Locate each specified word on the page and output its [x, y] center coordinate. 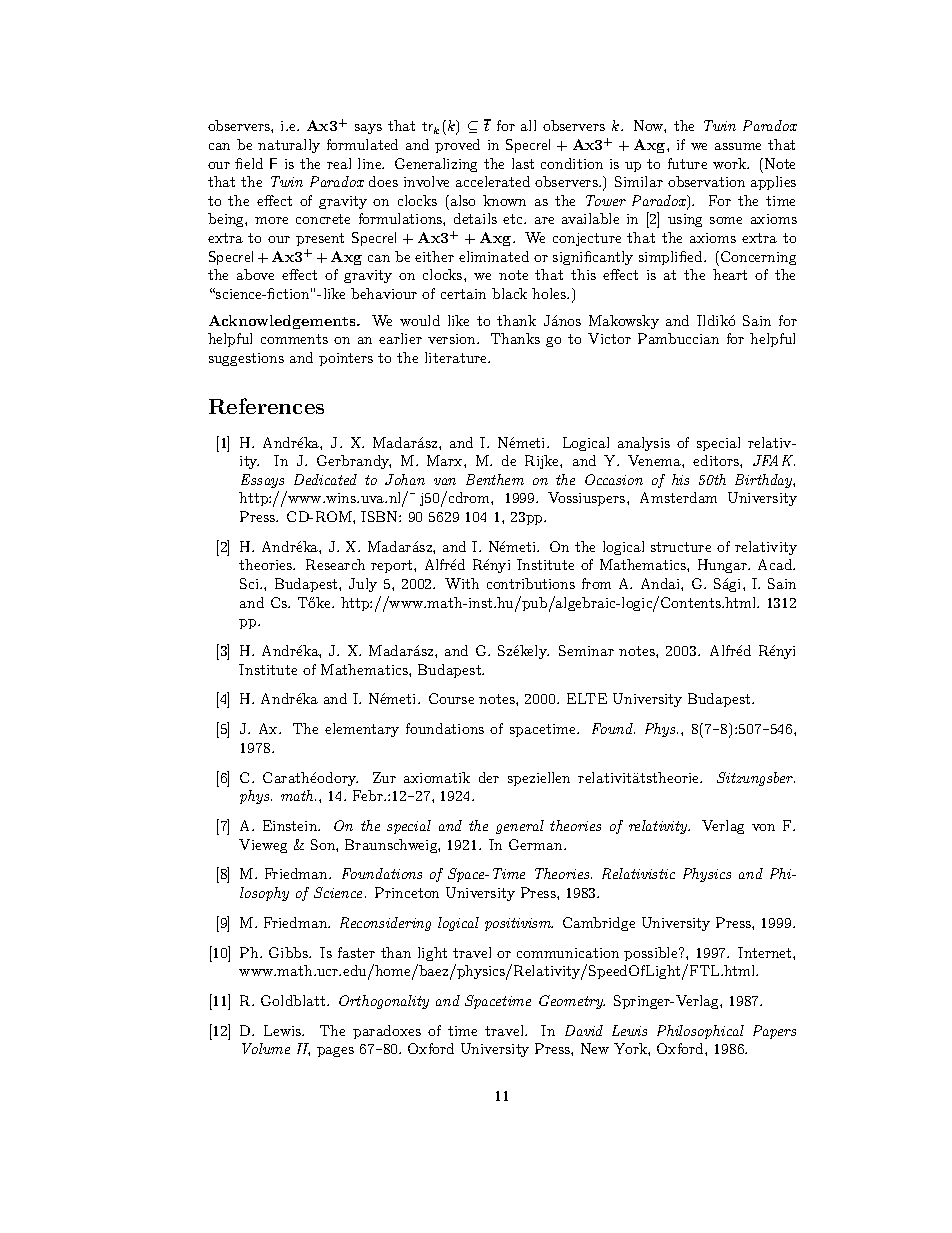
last [523, 163]
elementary [362, 730]
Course [451, 698]
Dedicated [325, 479]
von [763, 827]
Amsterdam [678, 497]
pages [335, 1052]
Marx [446, 460]
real [339, 163]
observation [706, 181]
